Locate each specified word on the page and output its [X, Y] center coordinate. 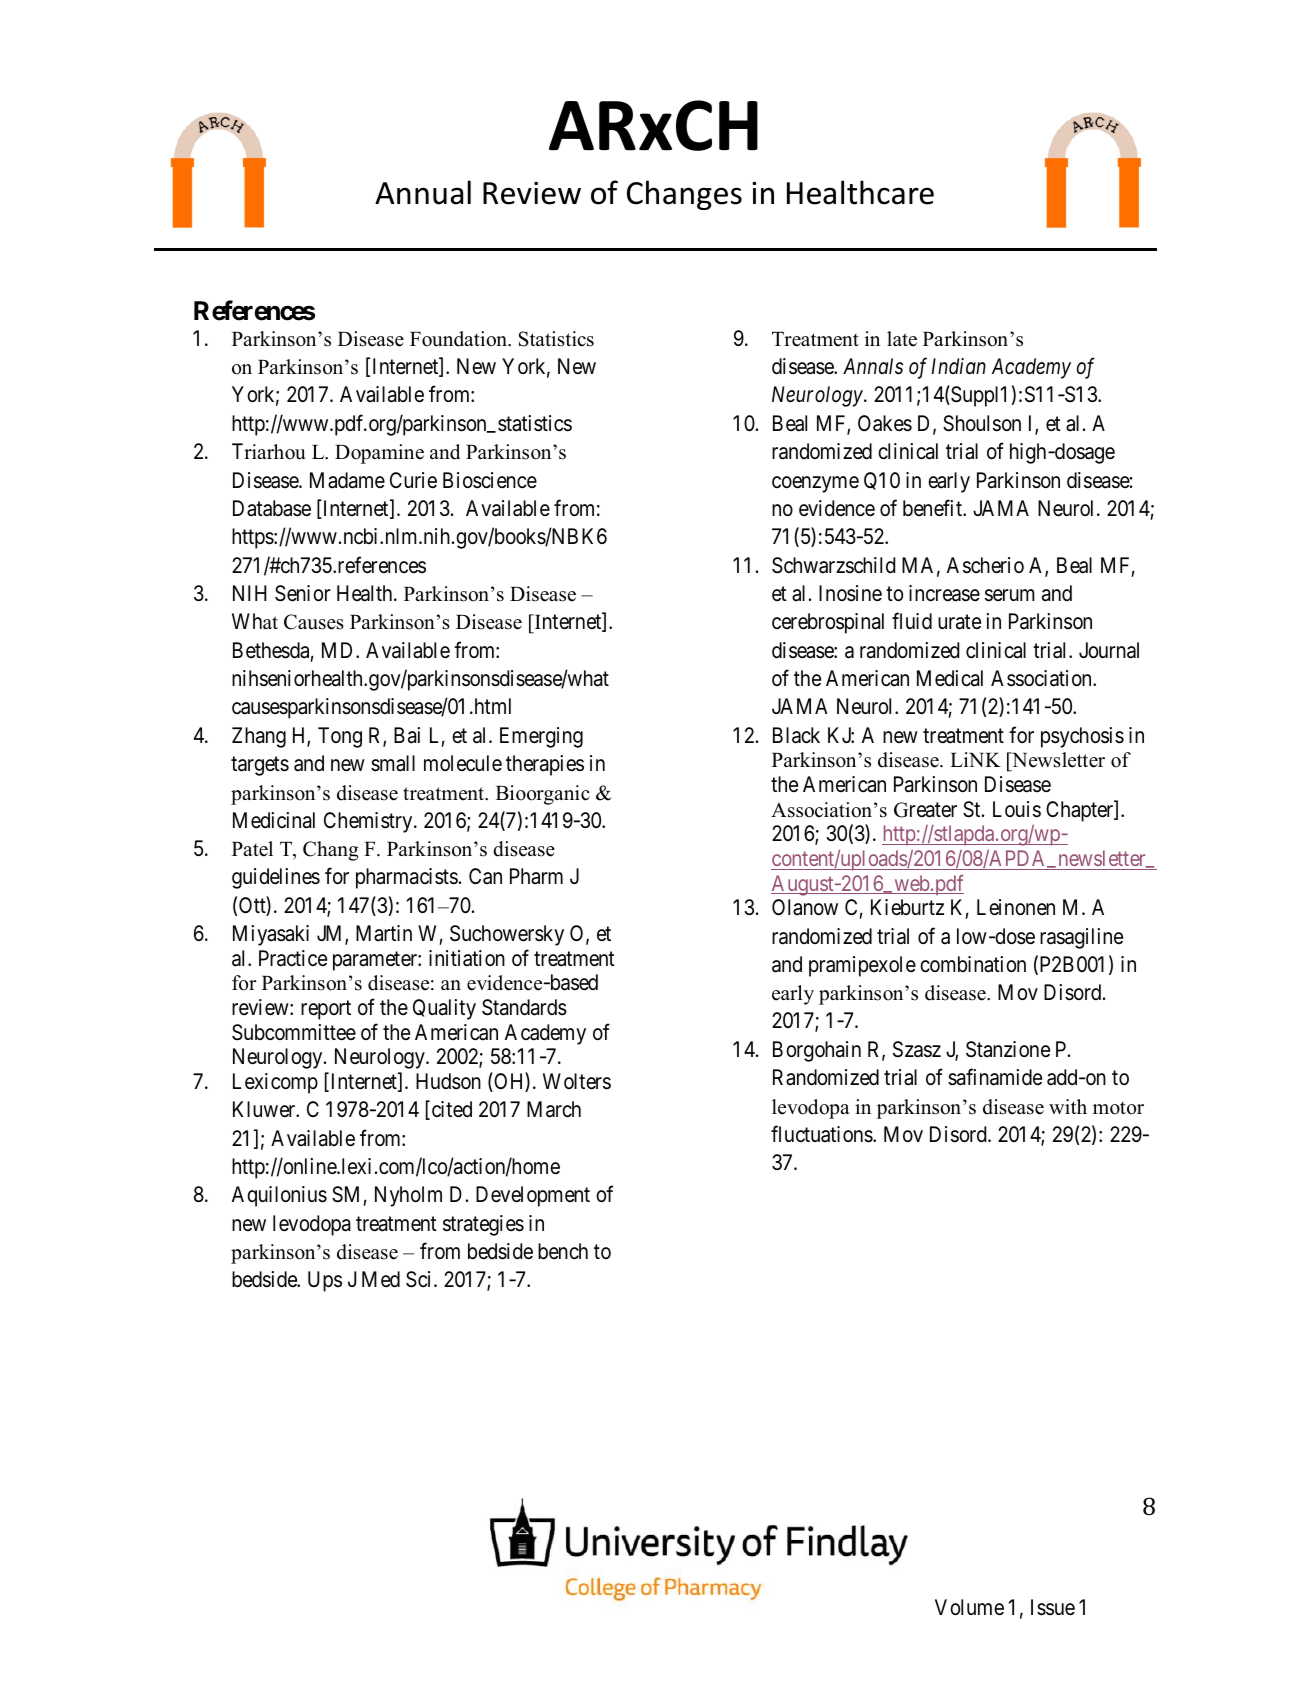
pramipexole [862, 966]
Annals [873, 366]
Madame [347, 480]
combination [973, 964]
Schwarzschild [833, 565]
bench [563, 1251]
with [1068, 1106]
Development [533, 1196]
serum [1010, 595]
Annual [423, 192]
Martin [384, 933]
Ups [325, 1281]
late [902, 339]
